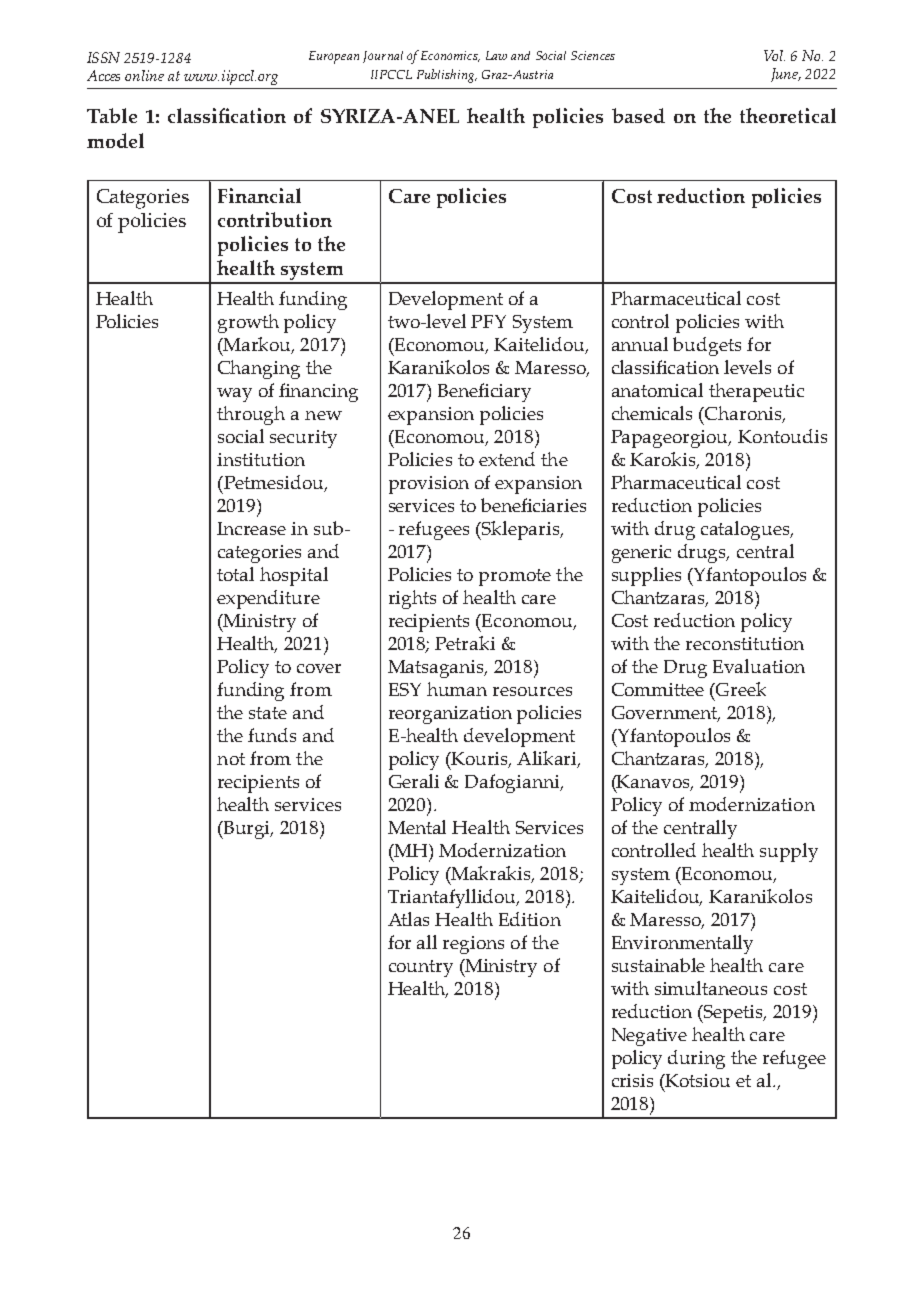 The width and height of the screenshot is (924, 1305). What do you see at coordinates (666, 714) in the screenshot?
I see `Government` at bounding box center [666, 714].
